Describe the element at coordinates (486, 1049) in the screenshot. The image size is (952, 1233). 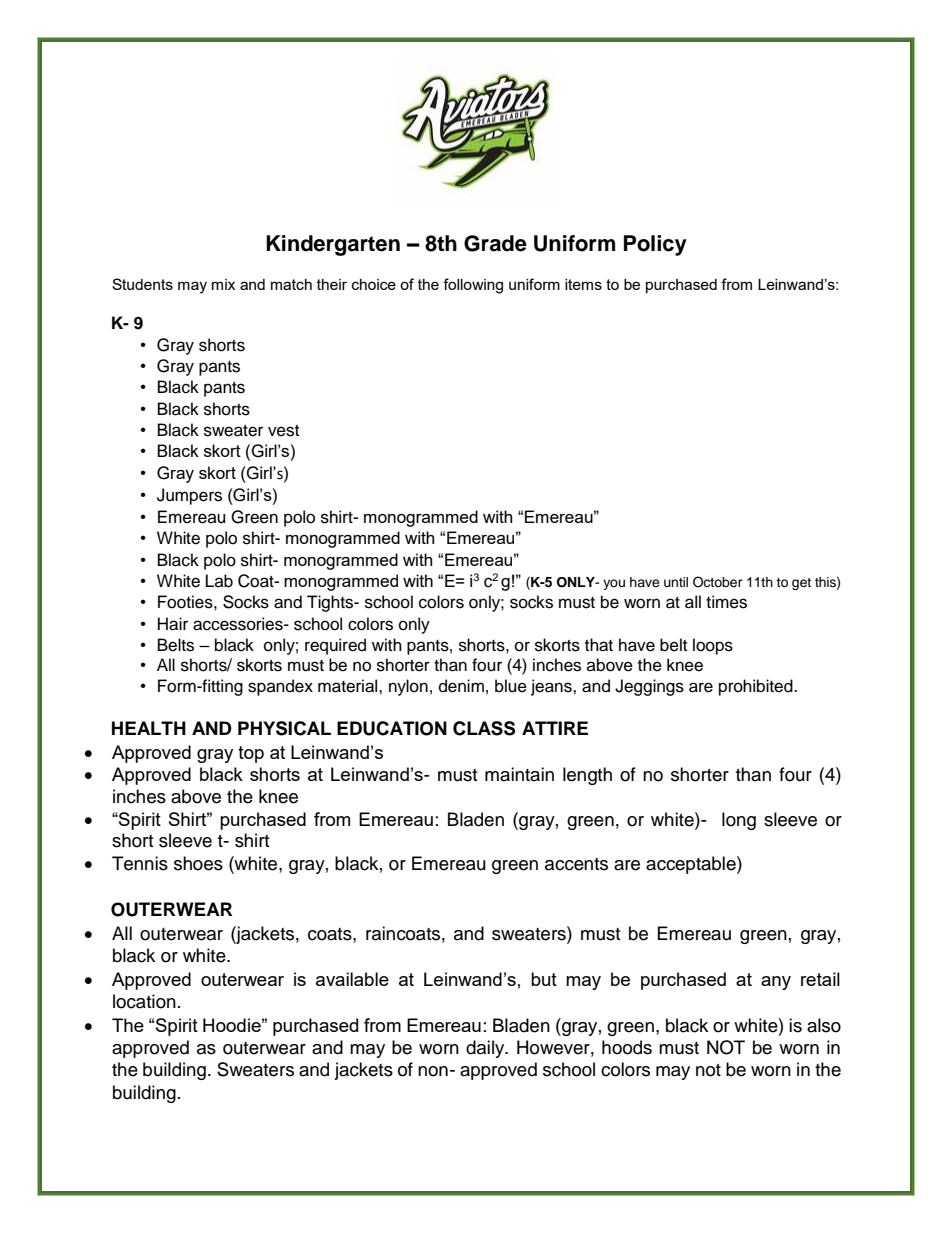
I see `daily` at that location.
